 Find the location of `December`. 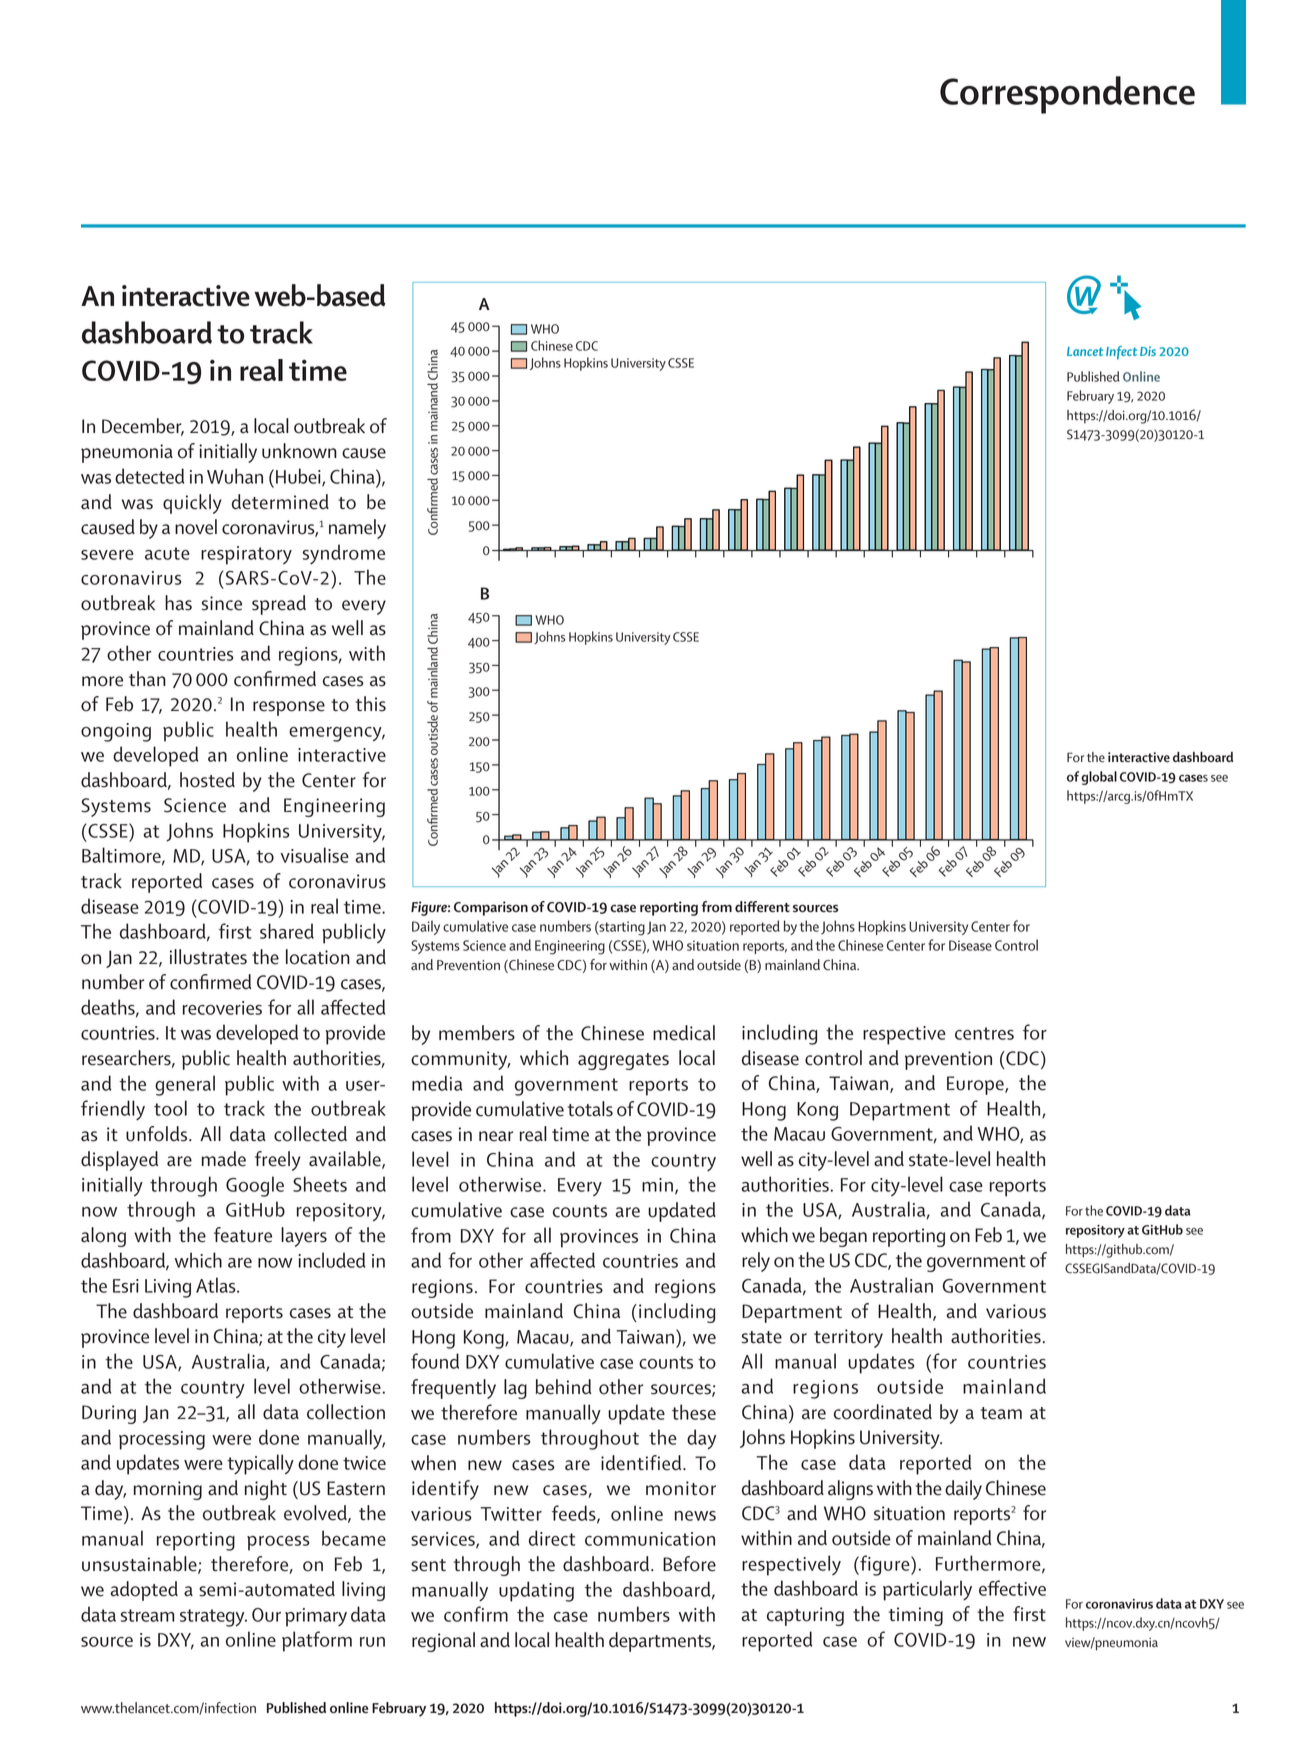

December is located at coordinates (143, 427).
